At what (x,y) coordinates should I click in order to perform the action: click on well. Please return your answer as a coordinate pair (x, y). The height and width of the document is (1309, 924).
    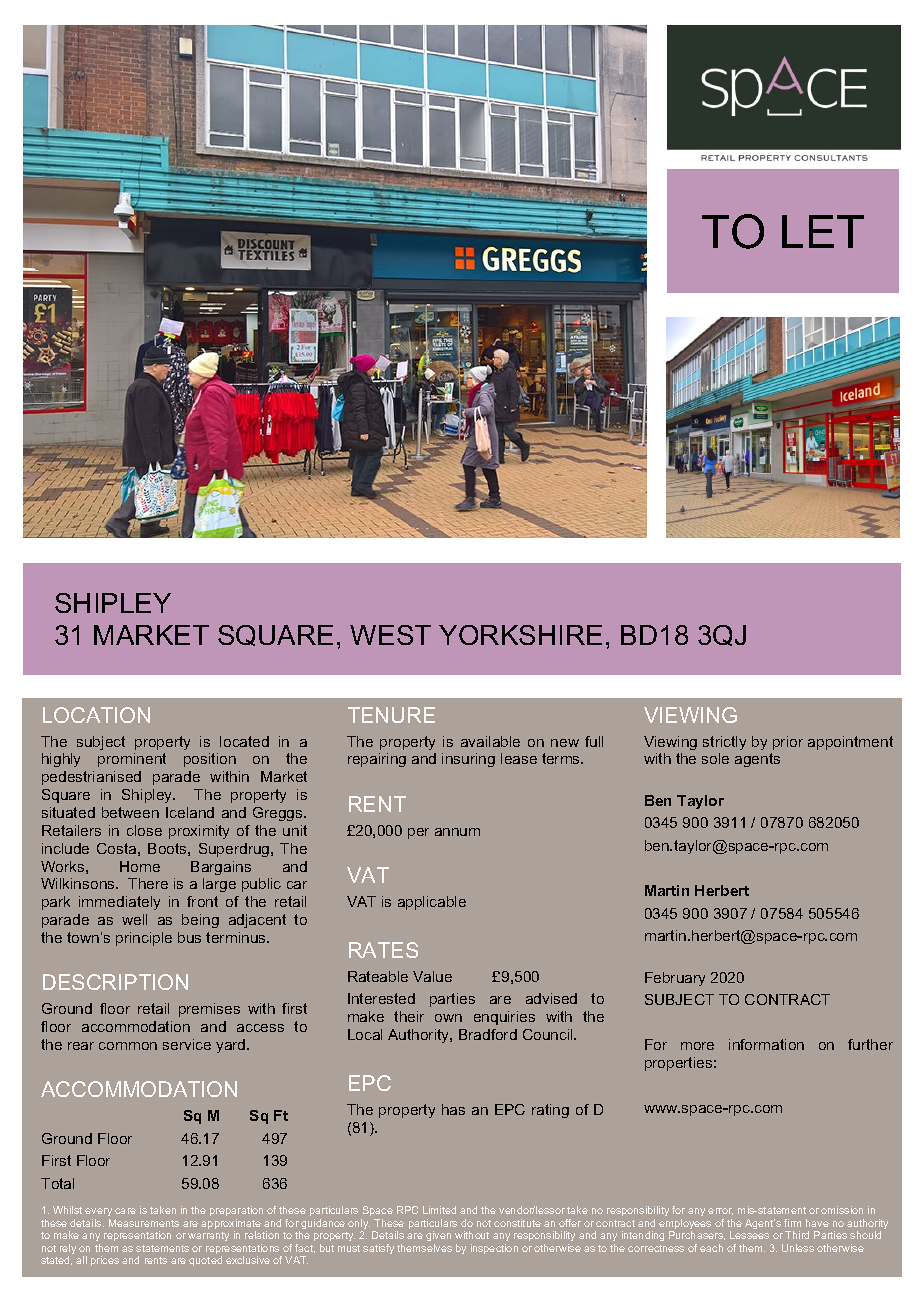
    Looking at the image, I should click on (134, 919).
